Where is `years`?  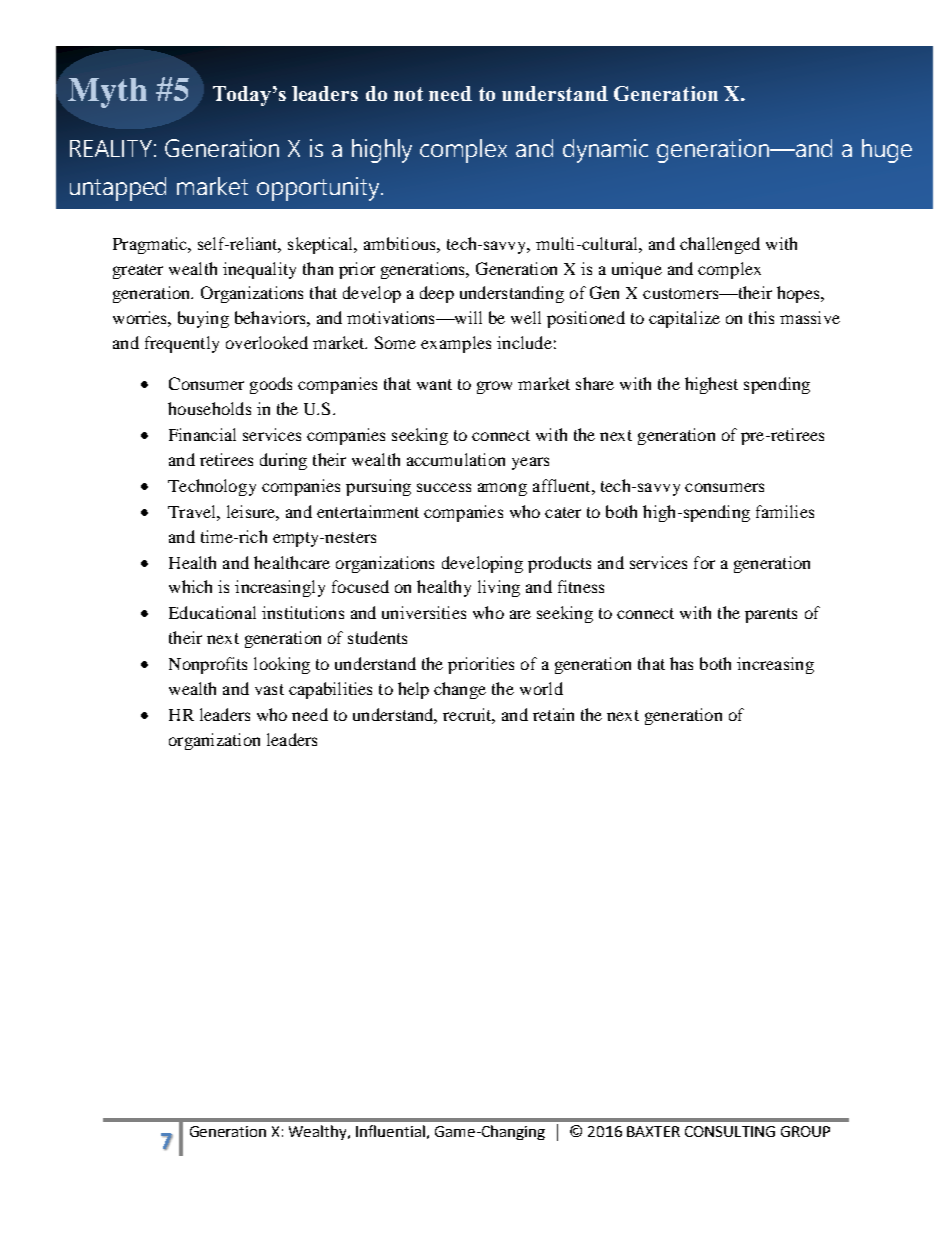
years is located at coordinates (530, 463).
